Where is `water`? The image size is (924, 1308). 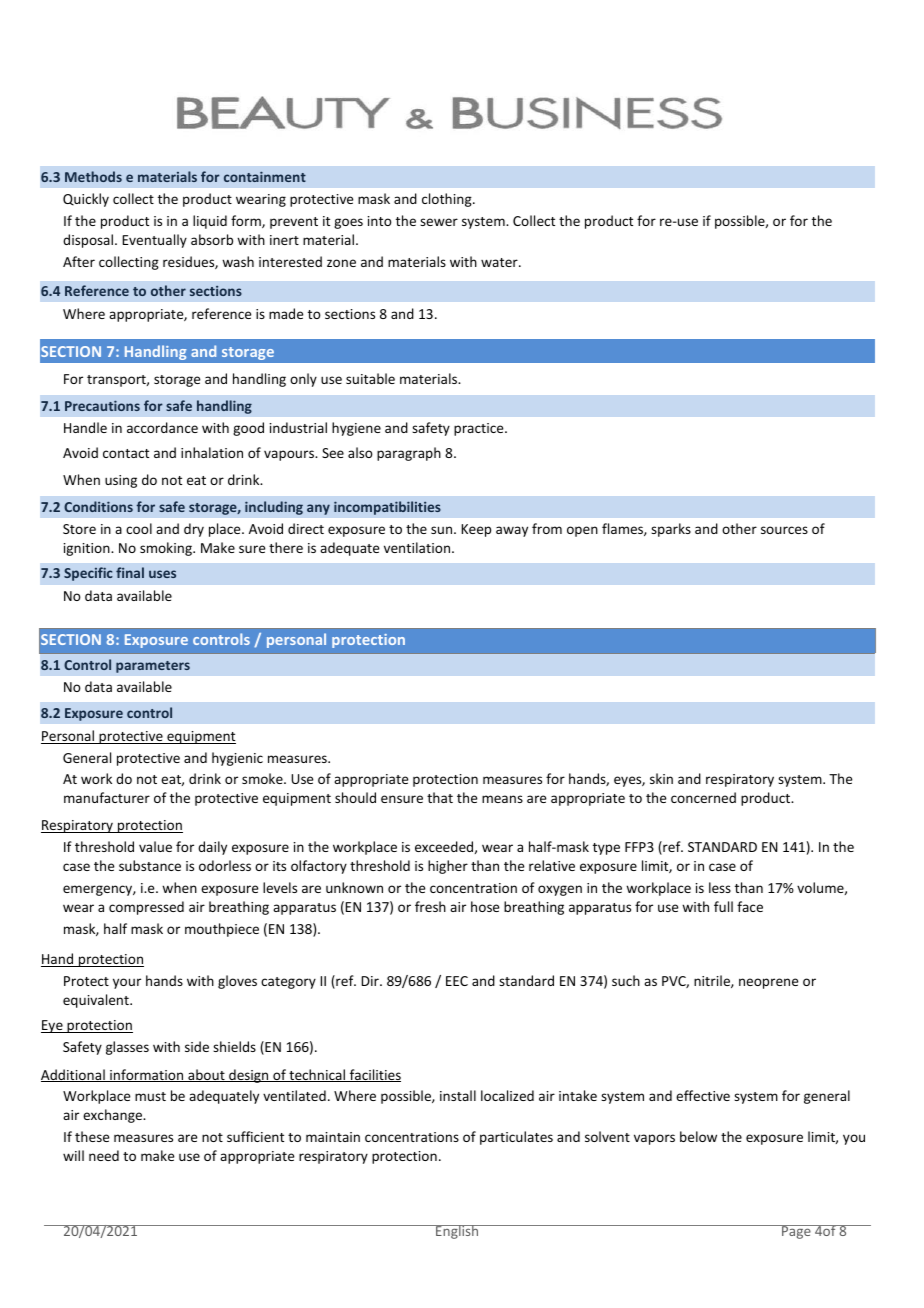 water is located at coordinates (500, 262).
